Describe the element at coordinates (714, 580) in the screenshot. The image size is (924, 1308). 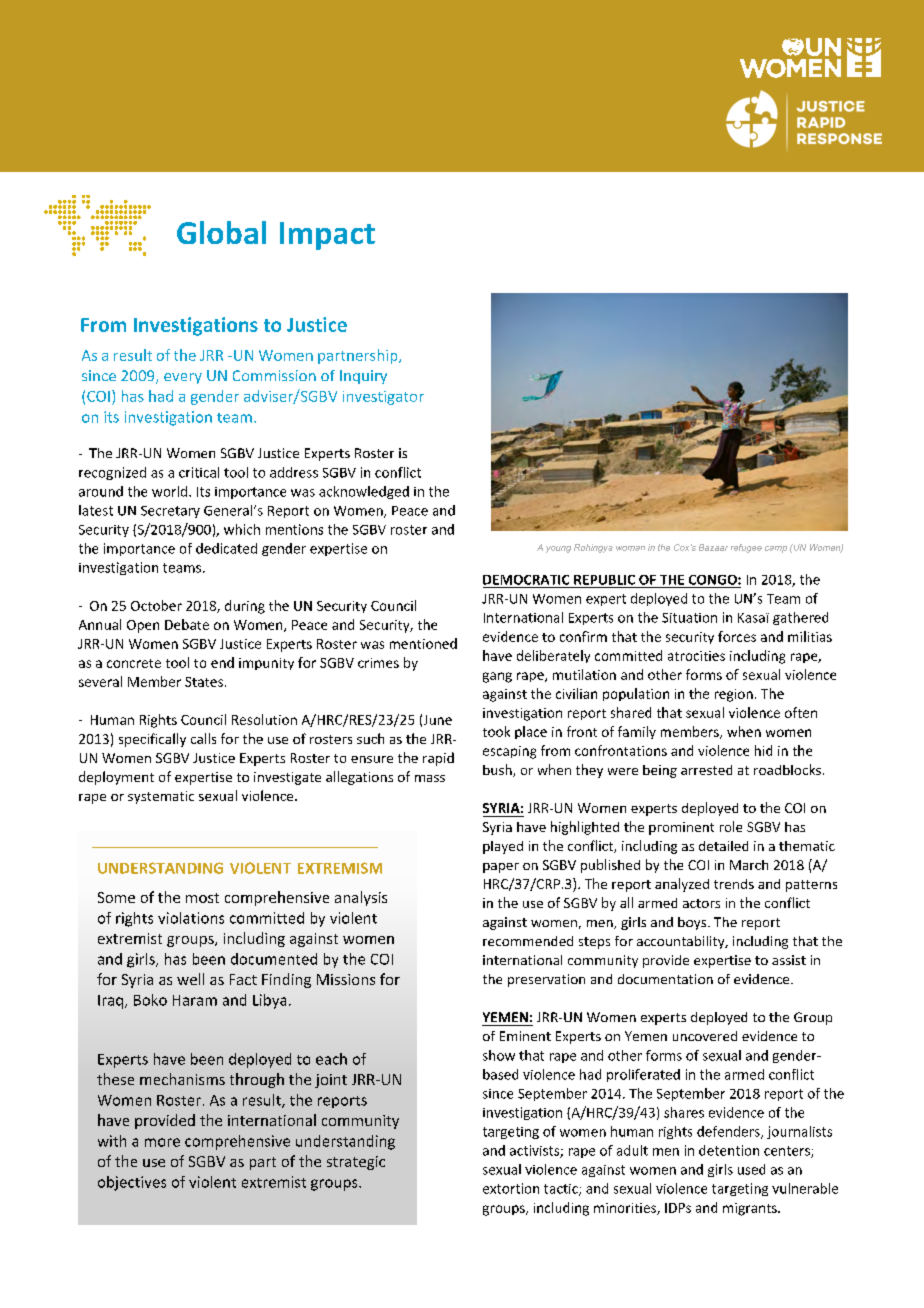
I see `CONGO` at that location.
